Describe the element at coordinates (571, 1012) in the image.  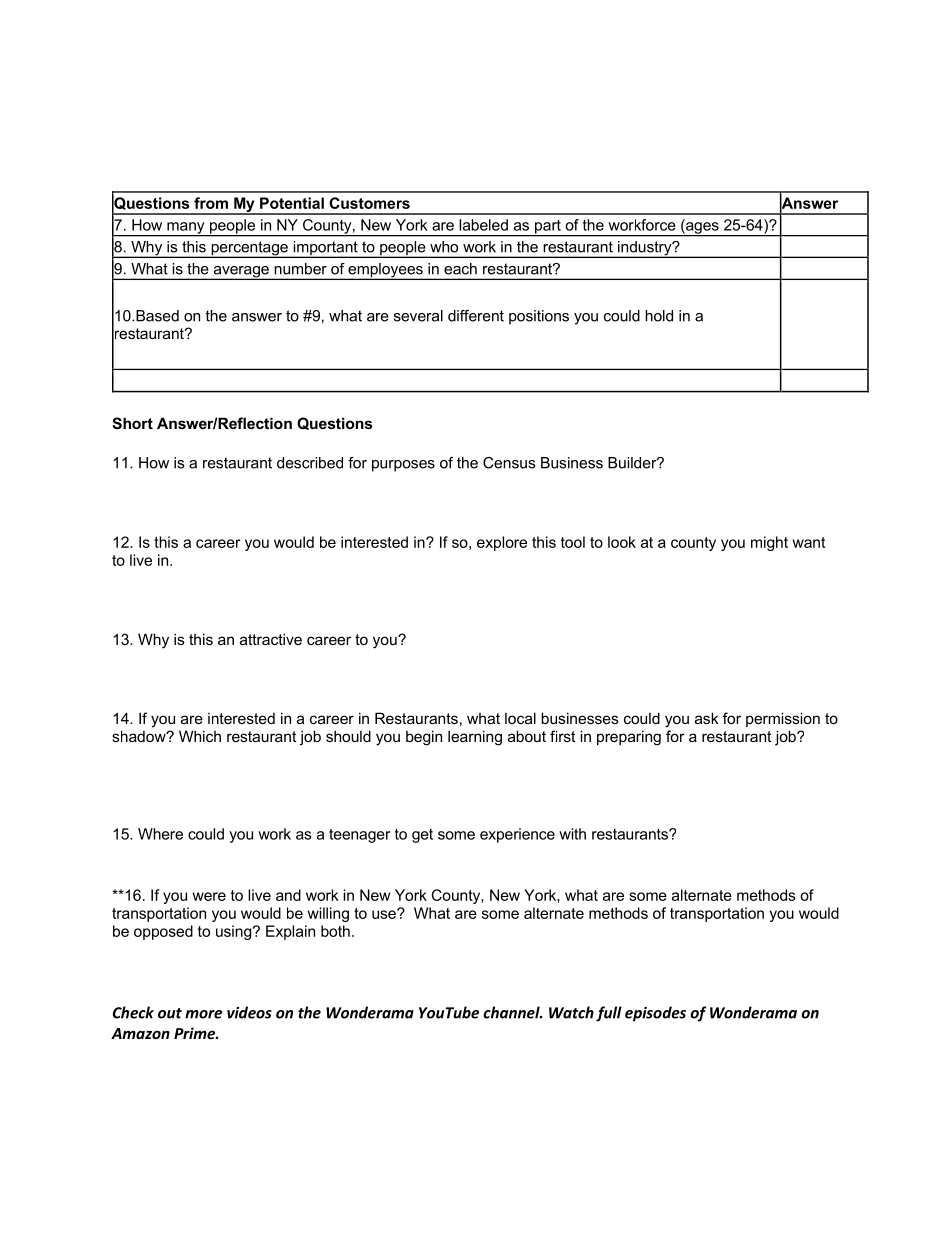
I see `Watch` at that location.
